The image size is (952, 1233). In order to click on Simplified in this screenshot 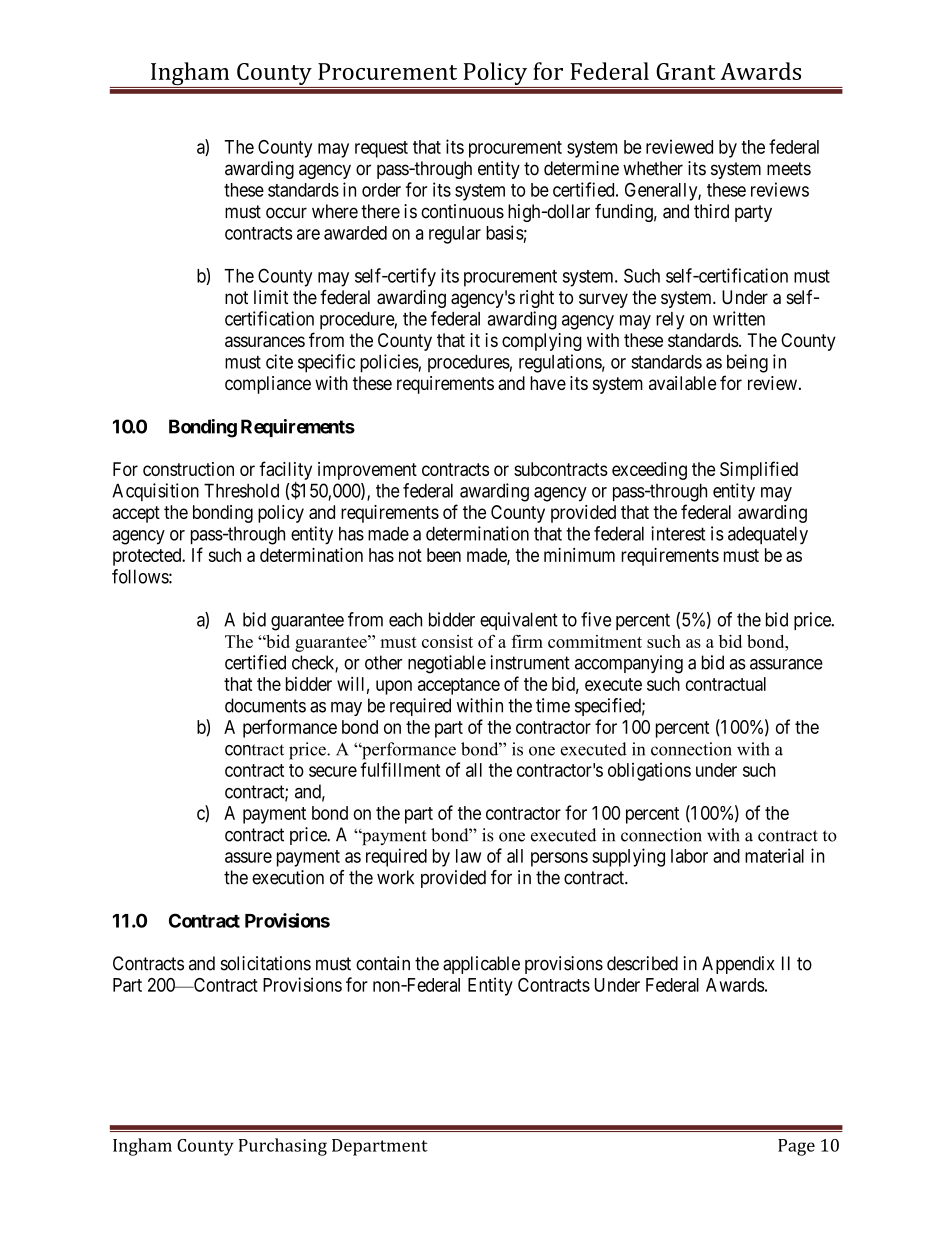, I will do `click(759, 470)`.
